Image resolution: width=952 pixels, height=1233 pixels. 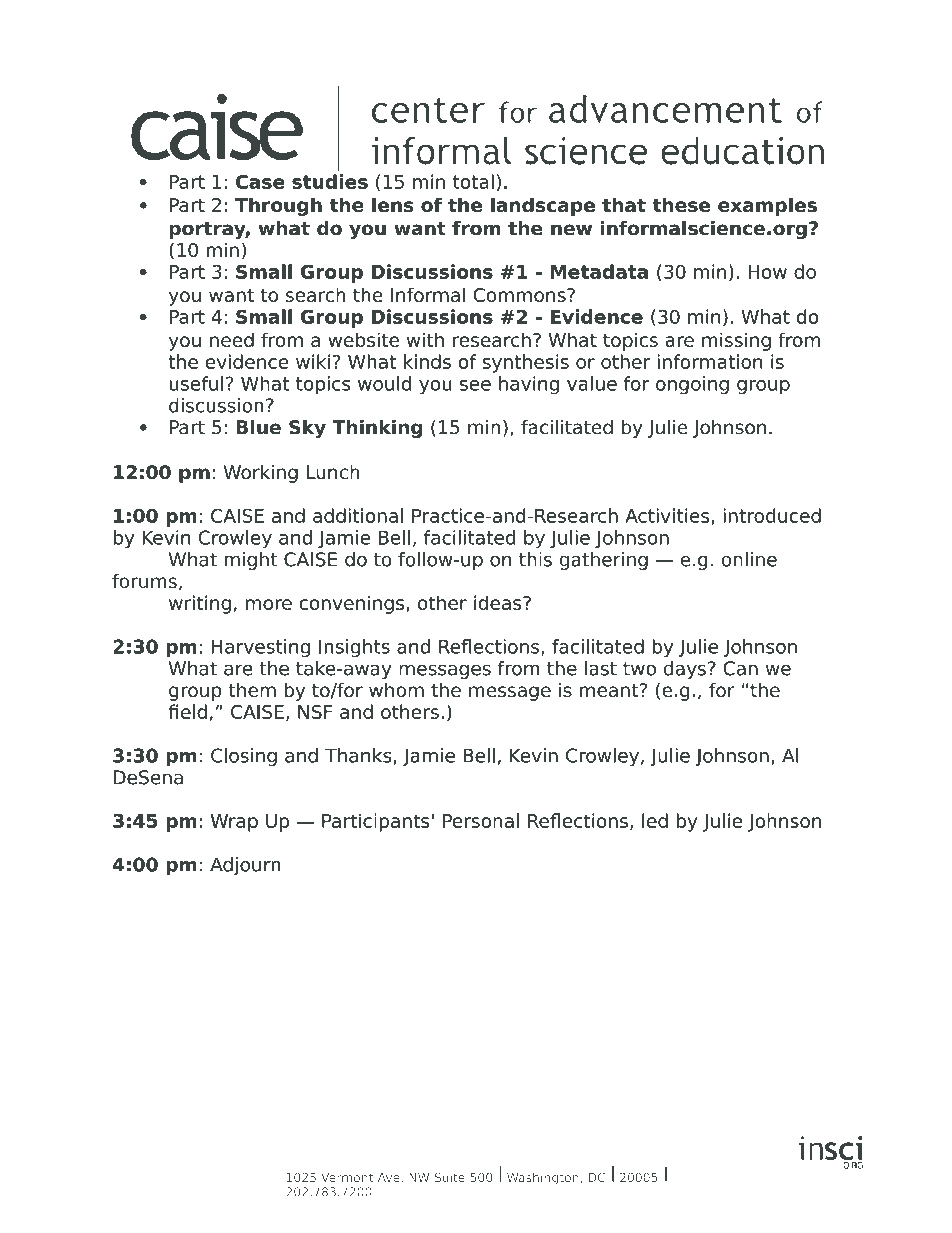 What do you see at coordinates (260, 182) in the screenshot?
I see `Case` at bounding box center [260, 182].
